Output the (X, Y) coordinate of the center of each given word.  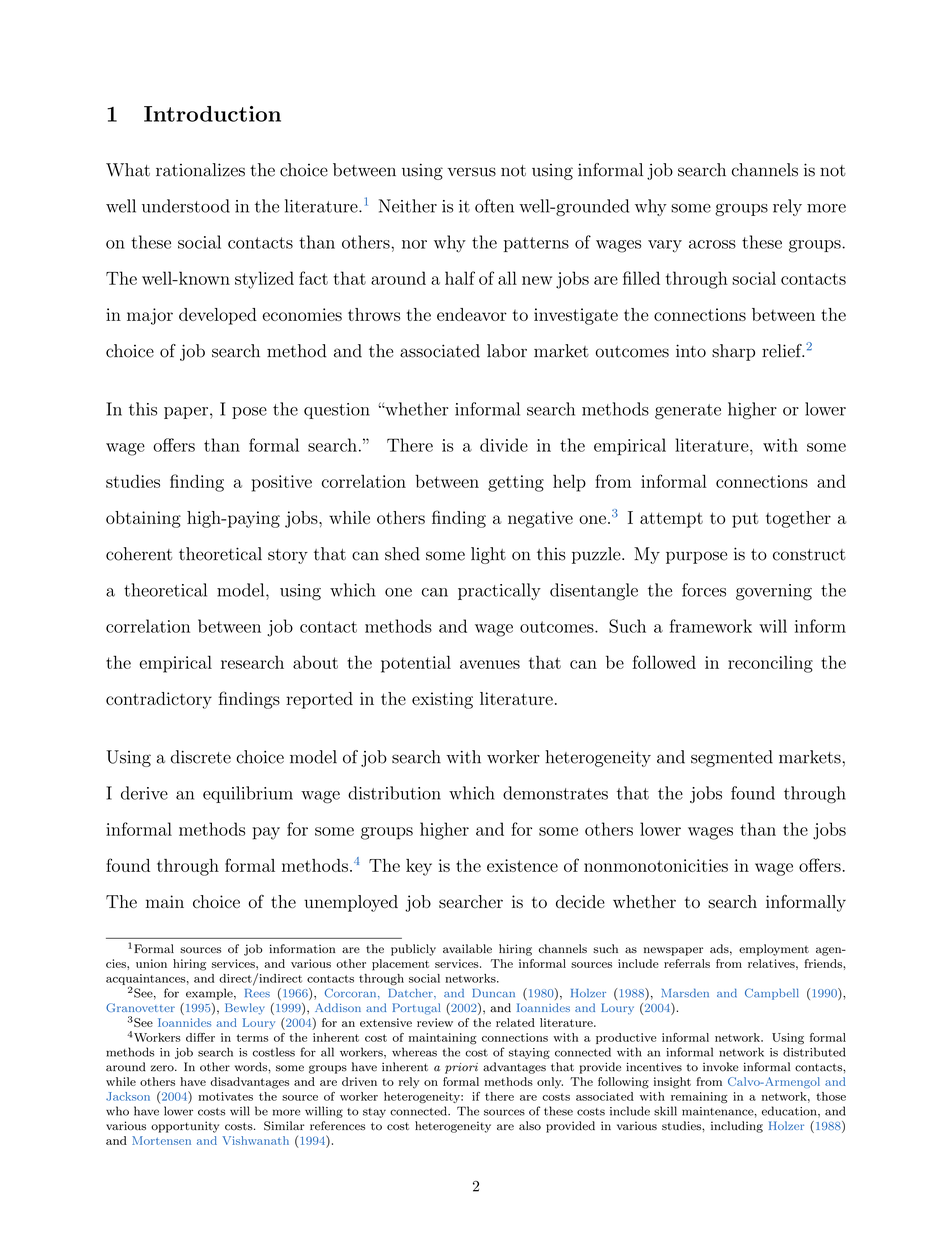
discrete (201, 757)
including (737, 1127)
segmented (732, 758)
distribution (394, 793)
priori (461, 1068)
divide (504, 445)
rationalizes (200, 170)
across (712, 244)
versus (472, 172)
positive (282, 483)
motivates (225, 1096)
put (745, 520)
